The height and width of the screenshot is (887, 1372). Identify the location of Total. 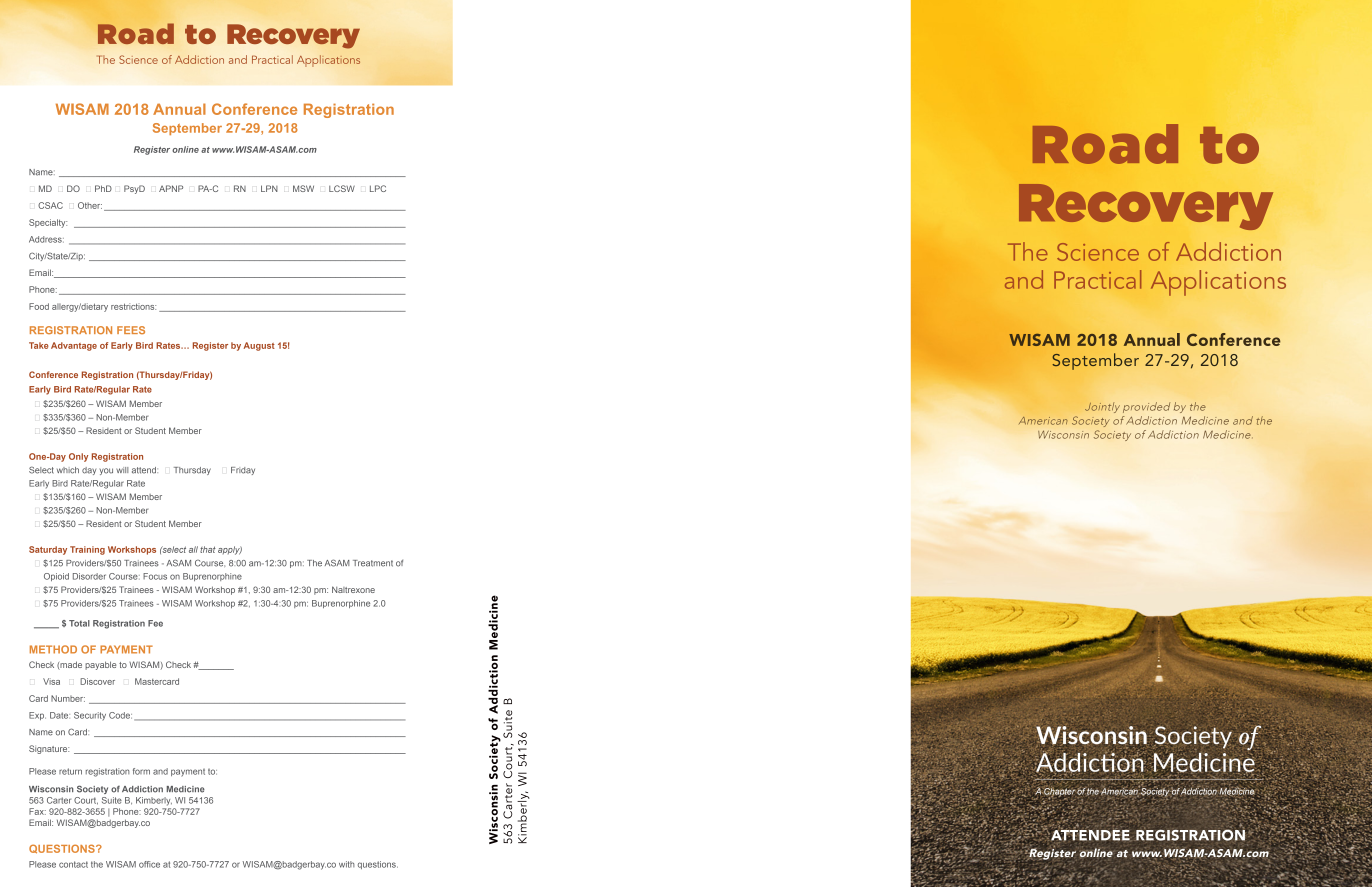
(79, 623).
